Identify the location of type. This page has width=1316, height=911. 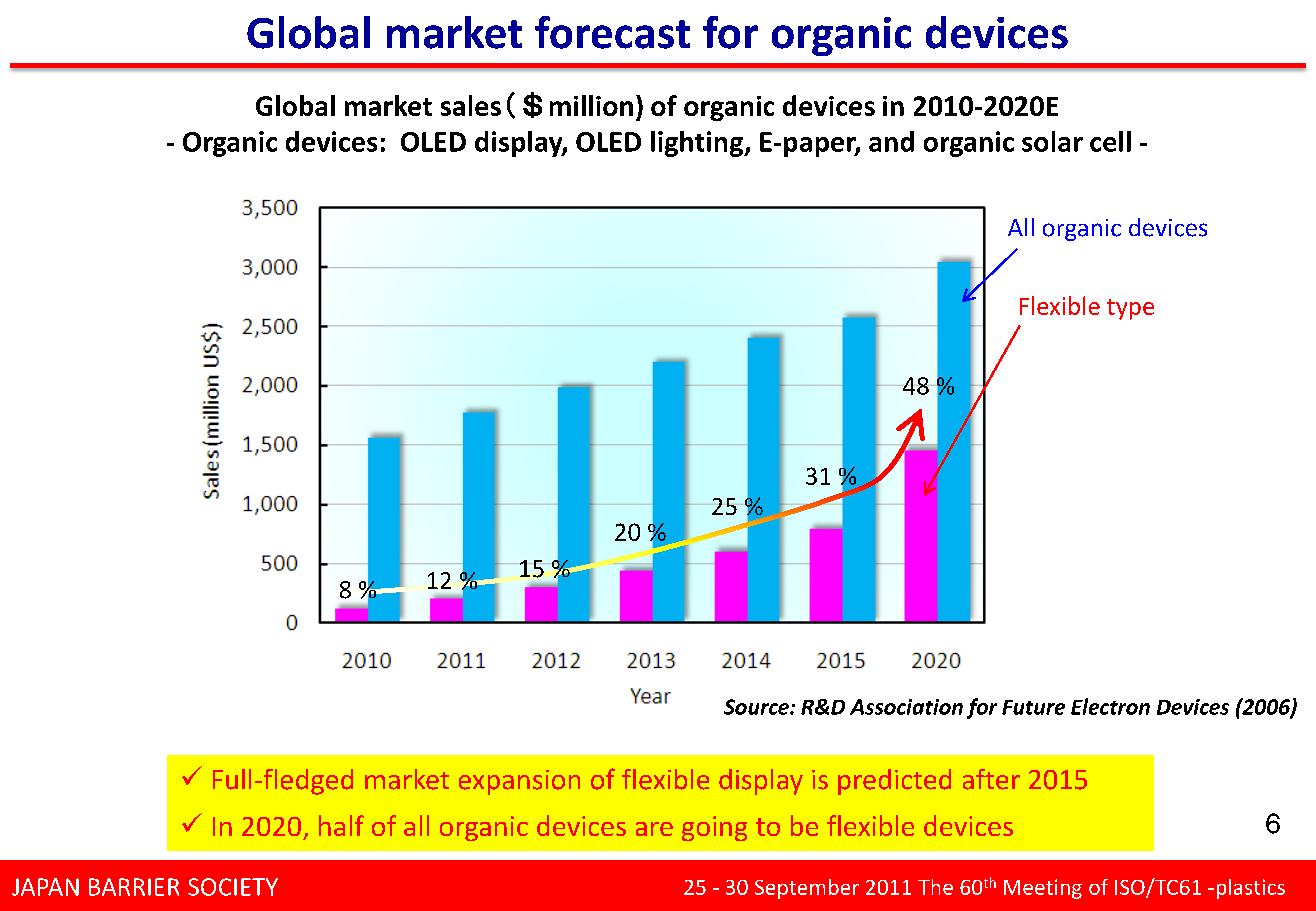
(1130, 309).
